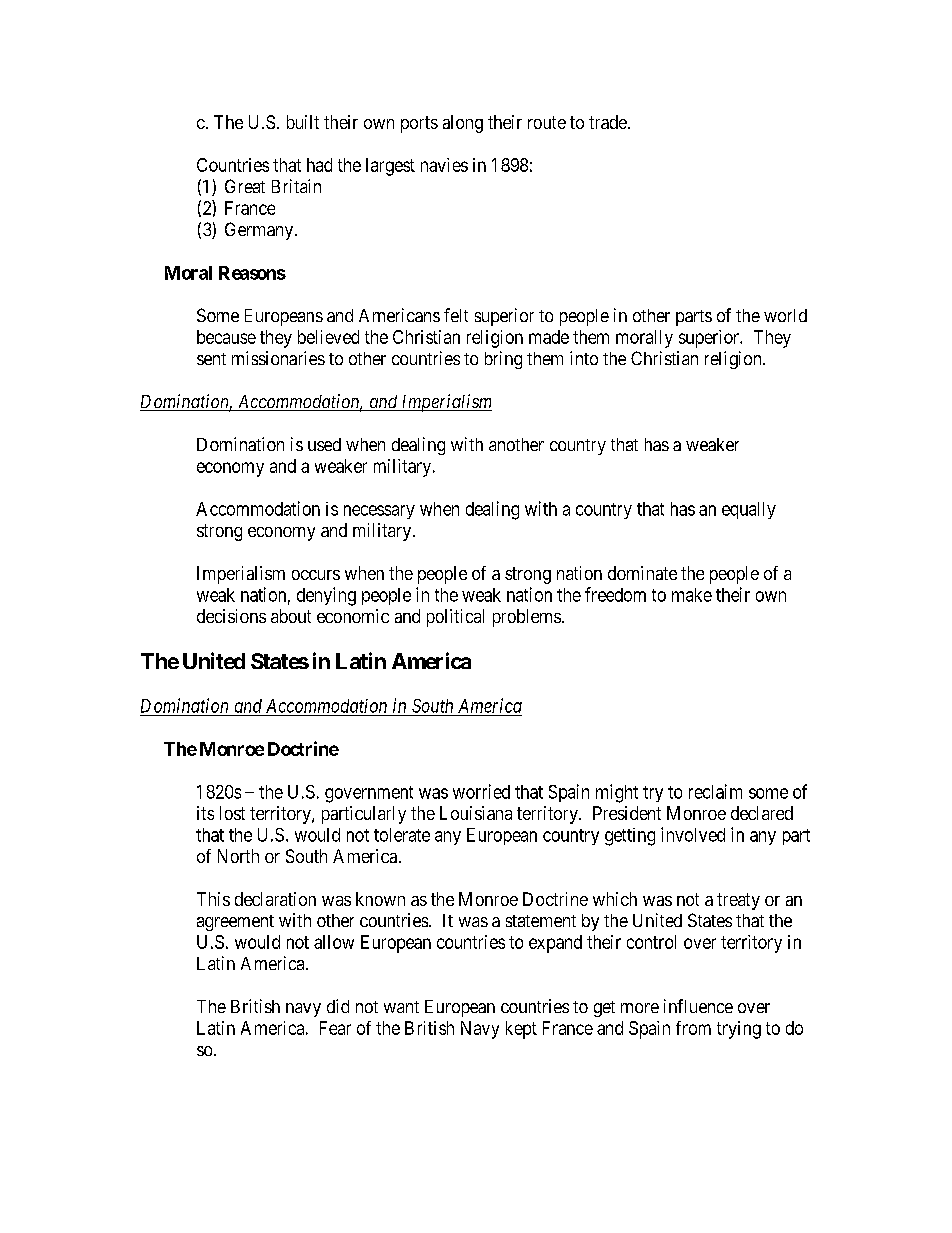  Describe the element at coordinates (692, 595) in the screenshot. I see `make` at that location.
